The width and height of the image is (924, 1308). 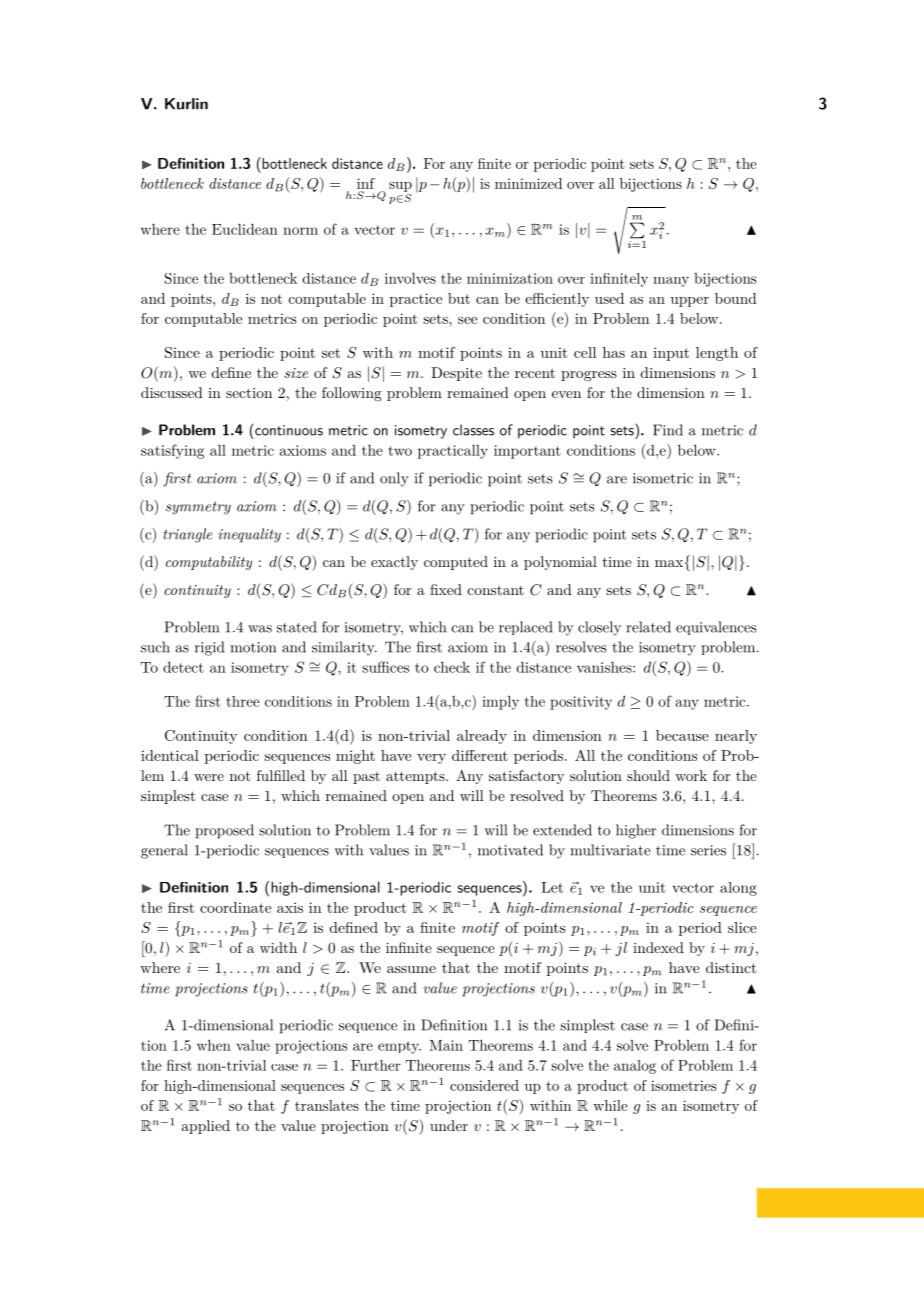 I want to click on Euclidean, so click(x=245, y=229).
